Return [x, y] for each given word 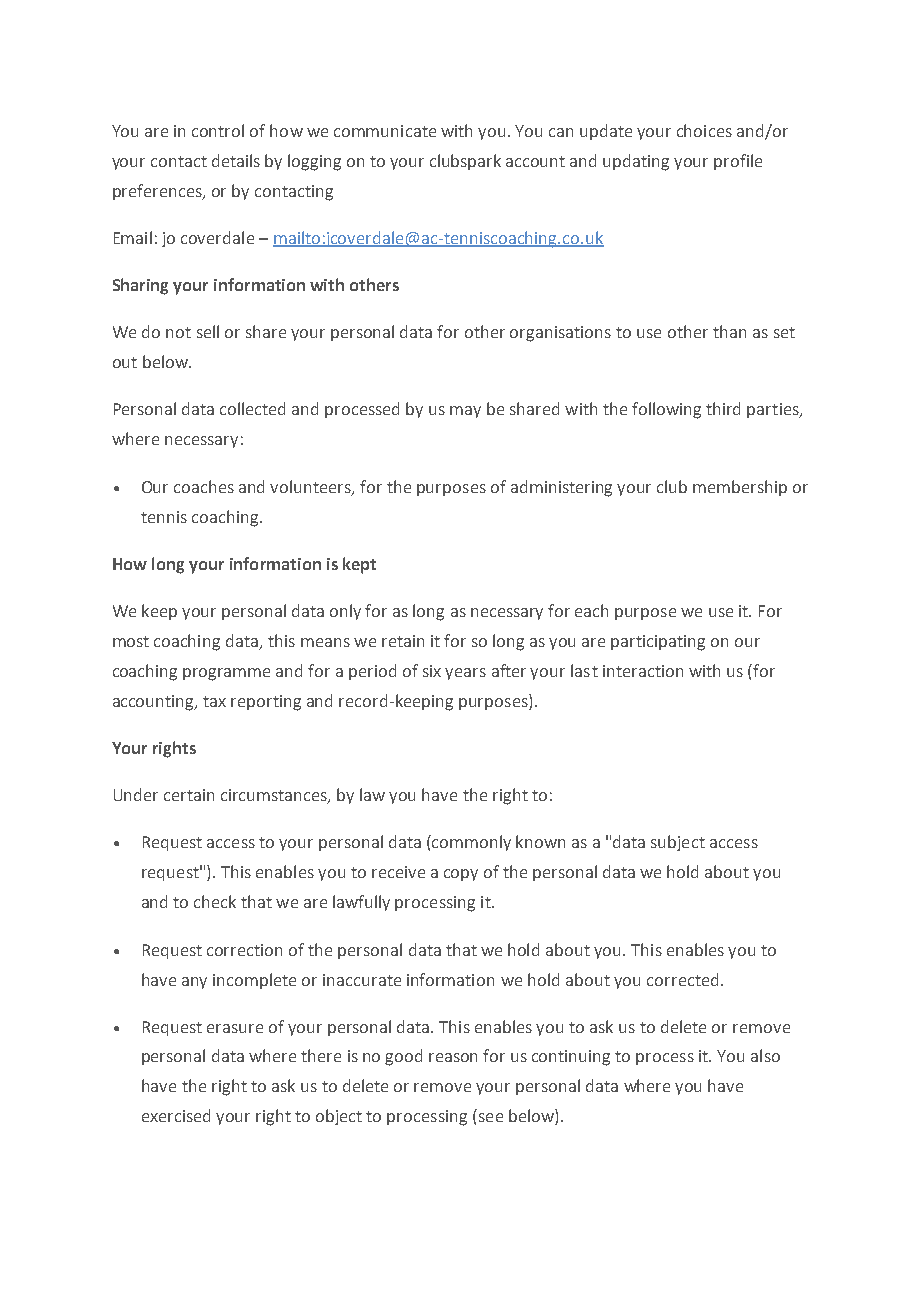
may [465, 412]
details [236, 160]
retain [403, 641]
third [723, 408]
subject [678, 843]
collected [252, 408]
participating [658, 643]
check [215, 901]
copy [461, 875]
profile [738, 162]
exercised [176, 1115]
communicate [385, 131]
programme [226, 674]
